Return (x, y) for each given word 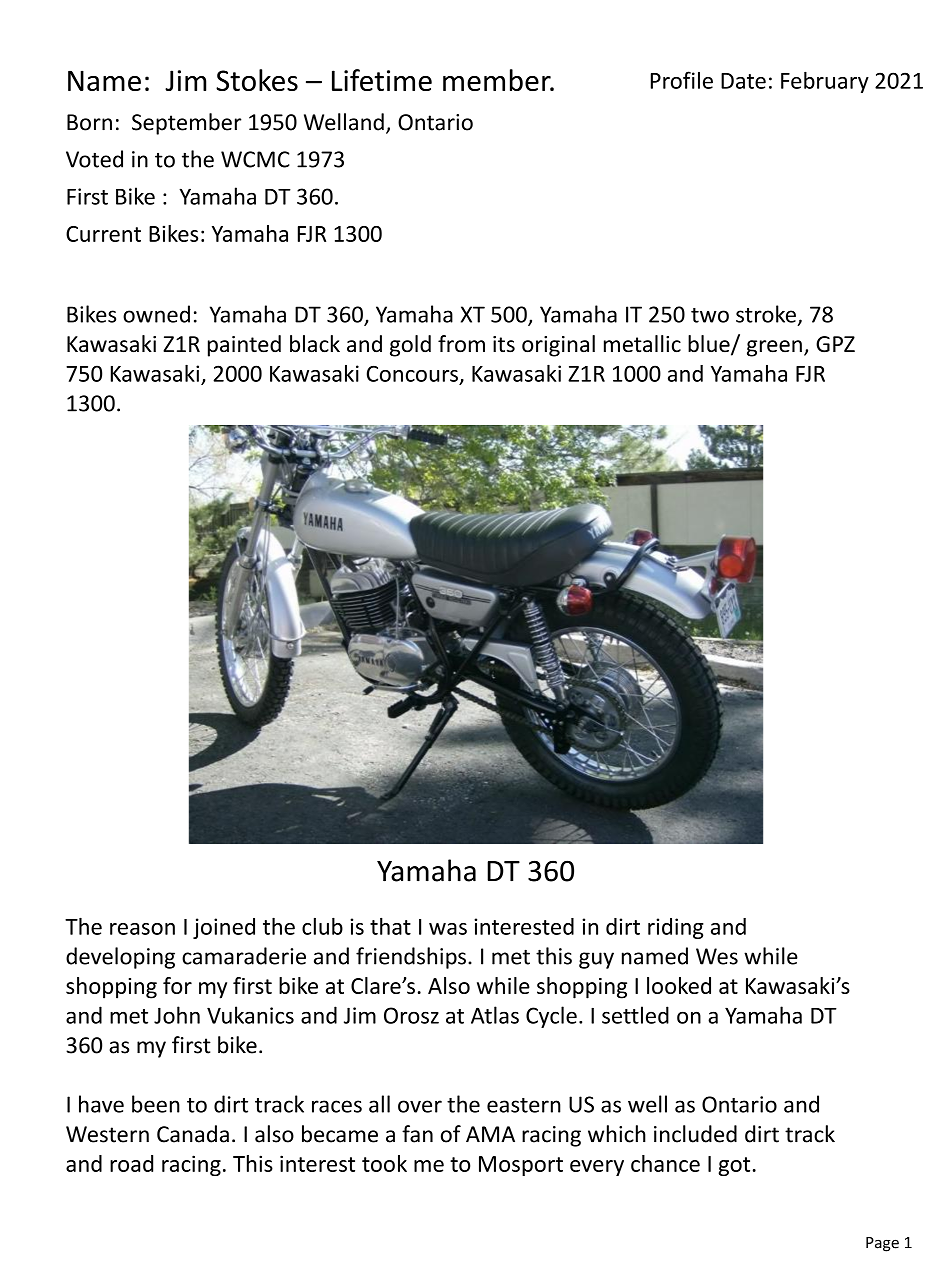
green (774, 348)
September (187, 124)
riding (676, 928)
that (390, 926)
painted (244, 346)
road (131, 1163)
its (504, 344)
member (498, 80)
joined (224, 928)
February (825, 82)
